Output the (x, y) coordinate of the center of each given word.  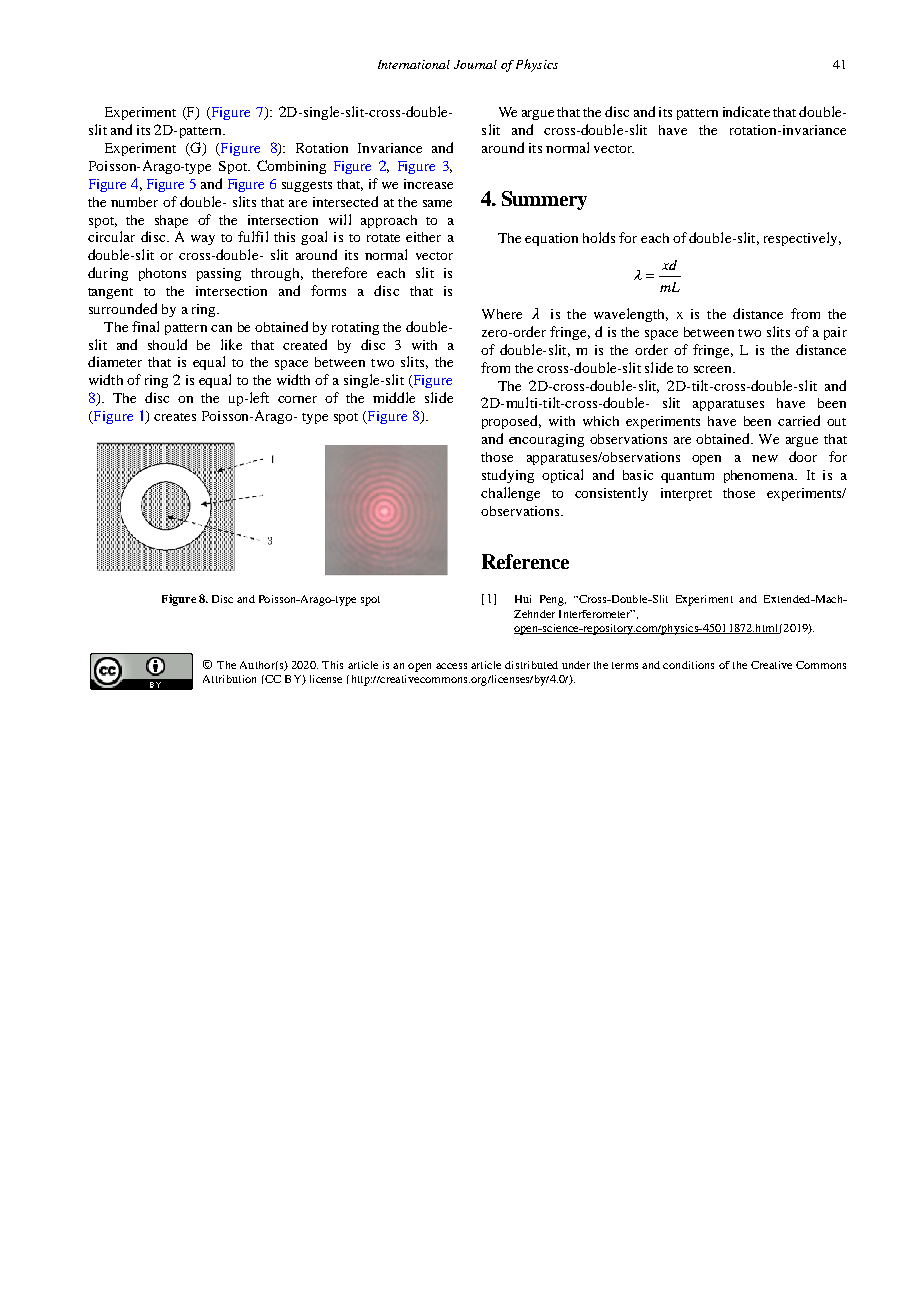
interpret (686, 494)
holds (599, 237)
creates (175, 417)
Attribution (229, 679)
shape (171, 221)
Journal (475, 64)
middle (394, 397)
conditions (688, 665)
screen (714, 369)
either (423, 237)
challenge (510, 494)
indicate (746, 111)
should (167, 344)
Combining (291, 167)
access (451, 666)
